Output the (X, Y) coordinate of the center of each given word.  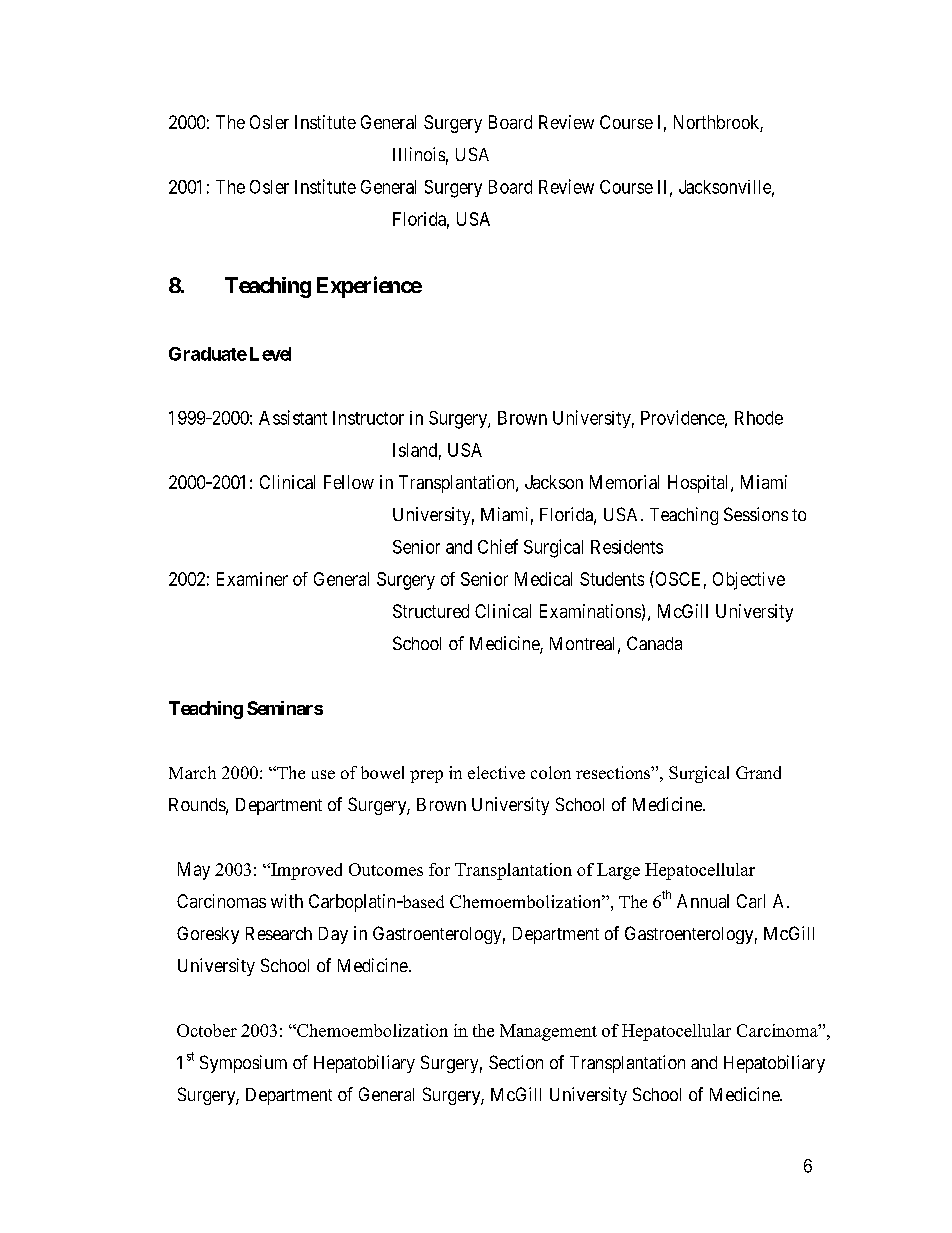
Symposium (243, 1064)
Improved (305, 871)
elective (496, 772)
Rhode (759, 418)
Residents (627, 547)
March (192, 772)
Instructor (368, 418)
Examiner (252, 579)
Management (548, 1032)
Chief (498, 546)
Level (270, 354)
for (439, 869)
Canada (654, 643)
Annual (703, 901)
